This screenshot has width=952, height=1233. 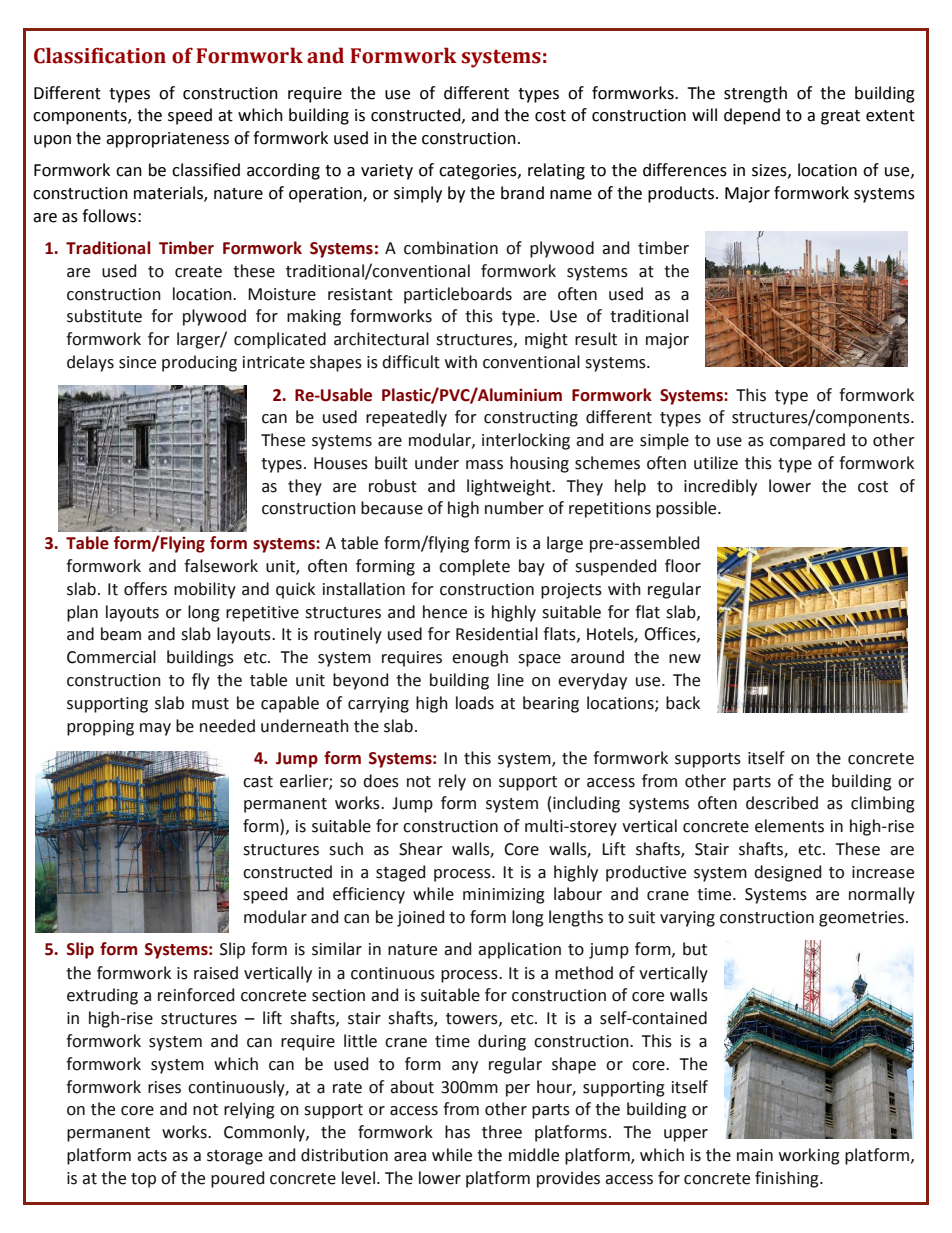 What do you see at coordinates (152, 1156) in the screenshot?
I see `acts` at bounding box center [152, 1156].
